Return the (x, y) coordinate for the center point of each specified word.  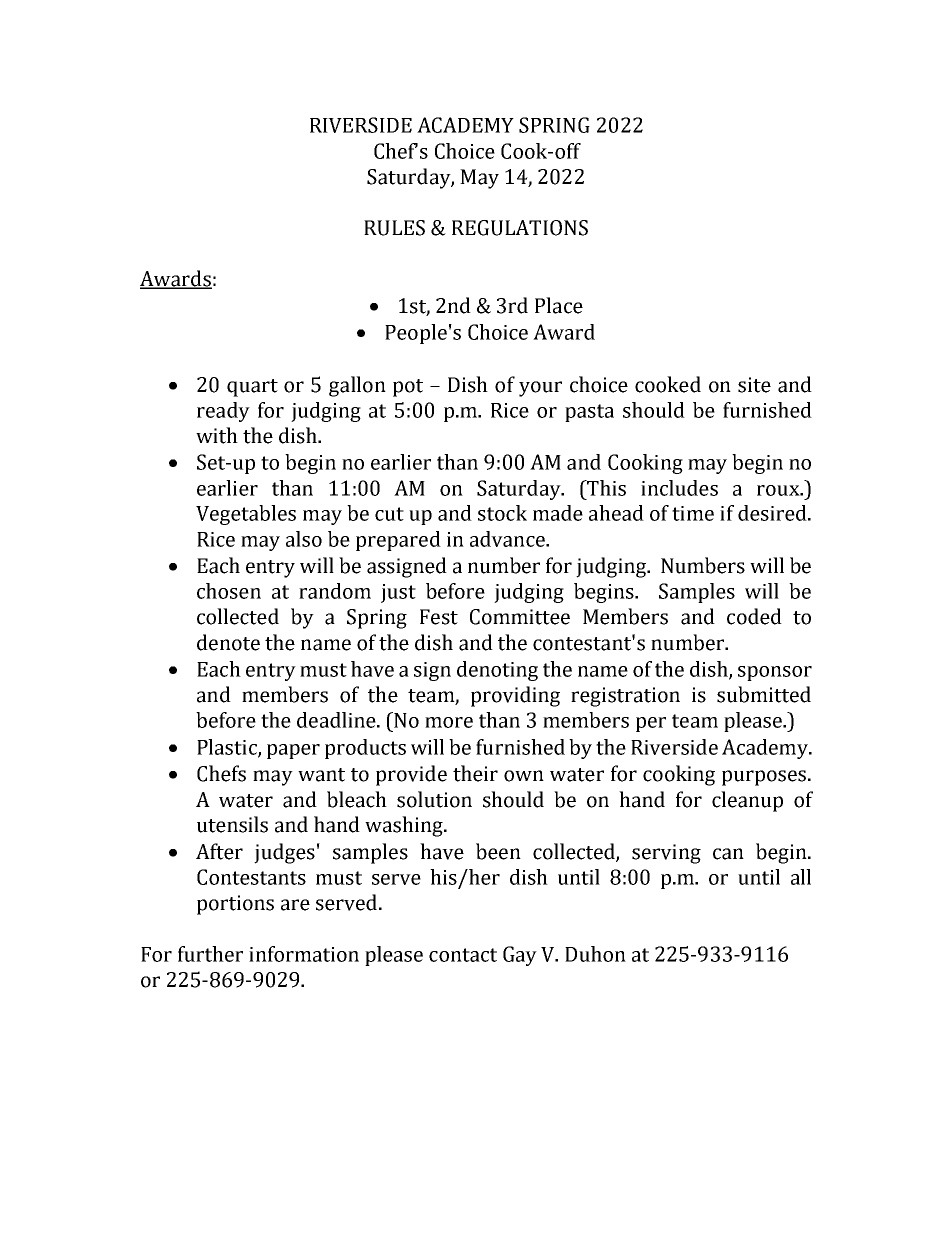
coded (754, 616)
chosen (229, 591)
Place (559, 305)
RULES (394, 228)
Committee (520, 617)
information (304, 954)
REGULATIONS (520, 228)
